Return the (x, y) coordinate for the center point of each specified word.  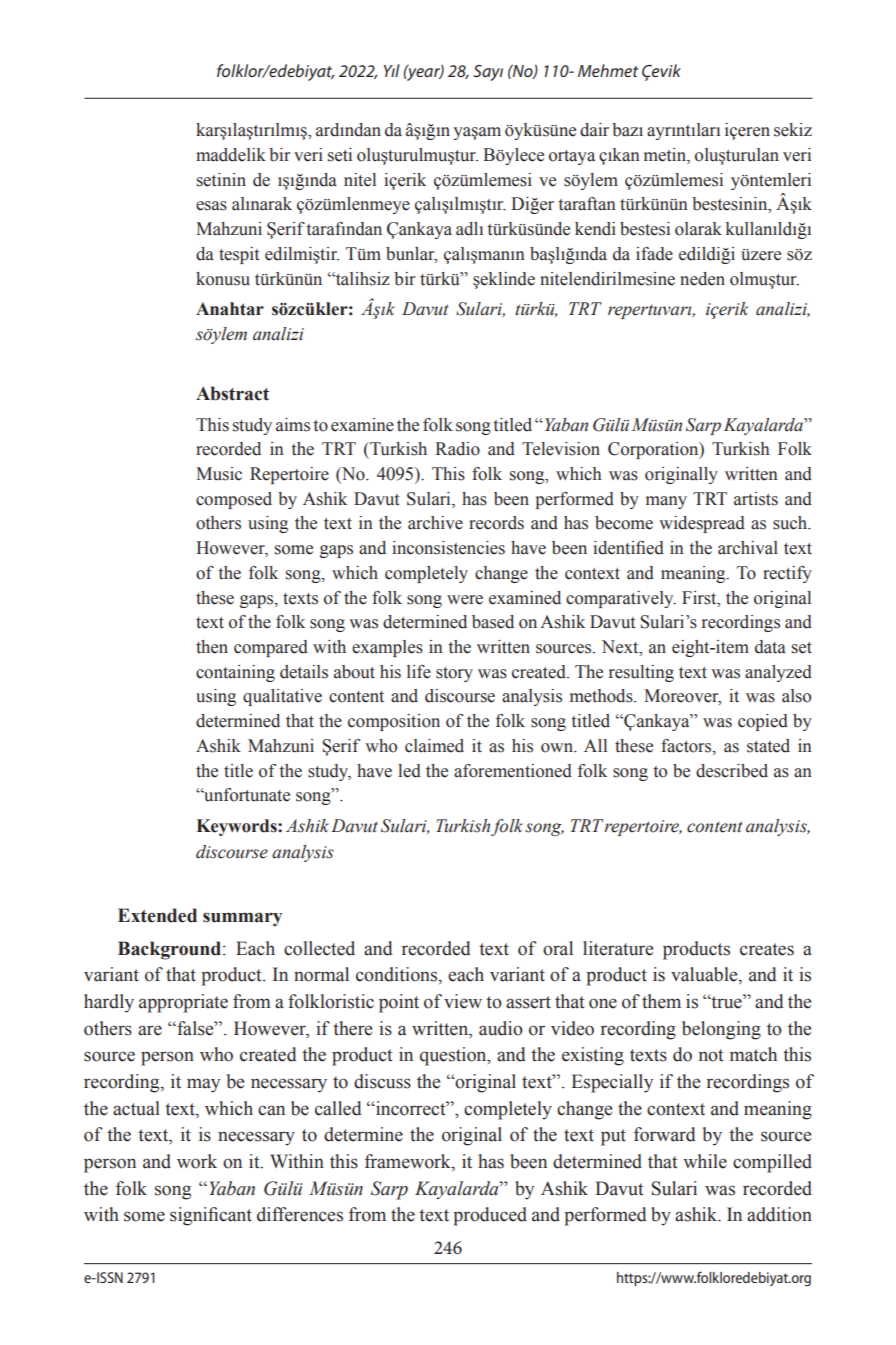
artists (756, 499)
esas (211, 206)
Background (171, 950)
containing (235, 673)
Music (219, 474)
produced (490, 1216)
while (705, 1161)
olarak (698, 229)
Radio (457, 449)
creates (767, 949)
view (463, 1001)
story (454, 674)
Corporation (654, 450)
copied (763, 722)
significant (211, 1216)
